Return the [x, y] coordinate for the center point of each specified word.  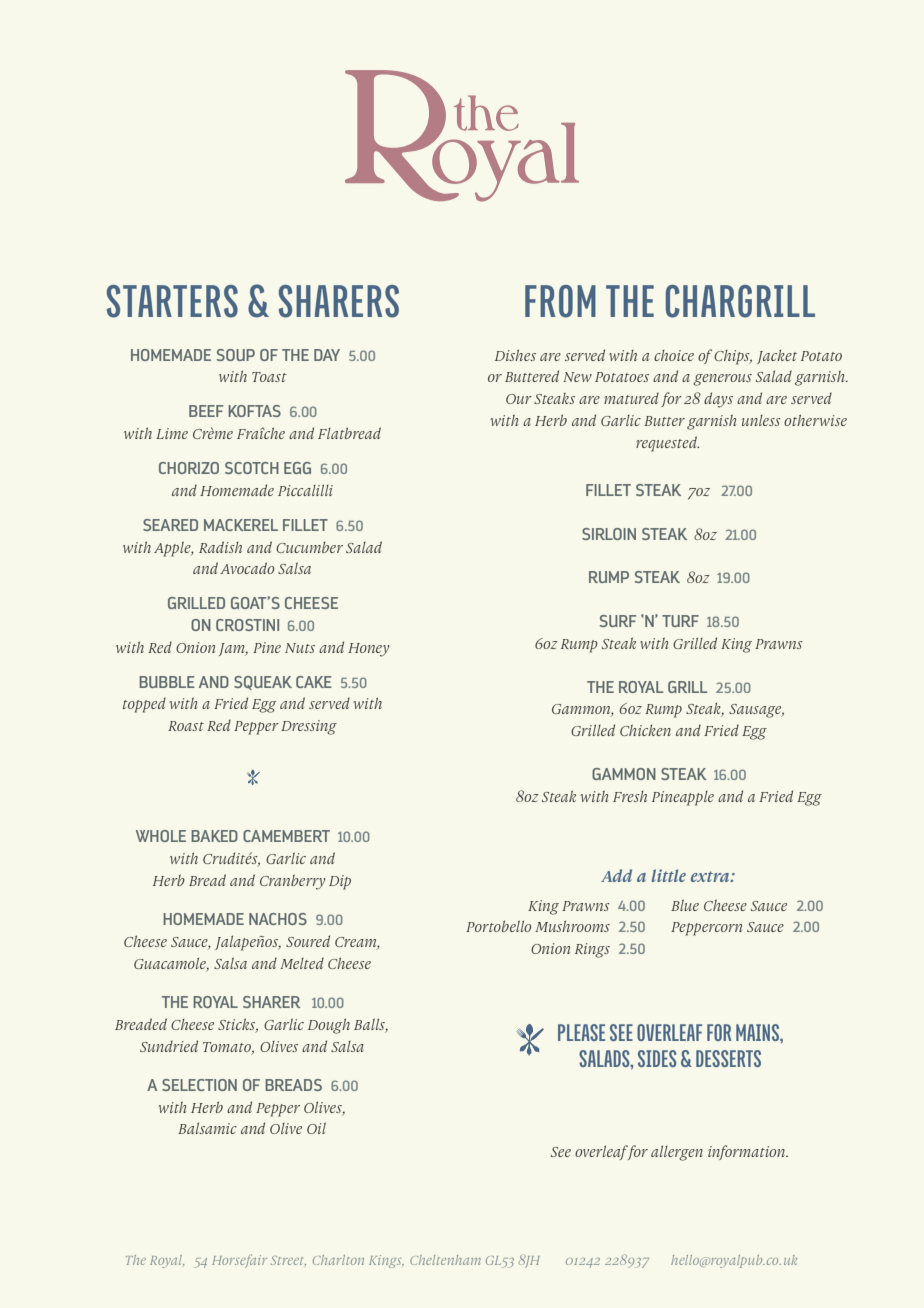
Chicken [645, 730]
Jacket [777, 357]
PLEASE [581, 1032]
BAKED [214, 836]
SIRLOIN [609, 534]
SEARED [170, 525]
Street [288, 1261]
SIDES [657, 1058]
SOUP [236, 355]
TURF [680, 621]
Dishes [515, 355]
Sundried [169, 1046]
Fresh [630, 796]
